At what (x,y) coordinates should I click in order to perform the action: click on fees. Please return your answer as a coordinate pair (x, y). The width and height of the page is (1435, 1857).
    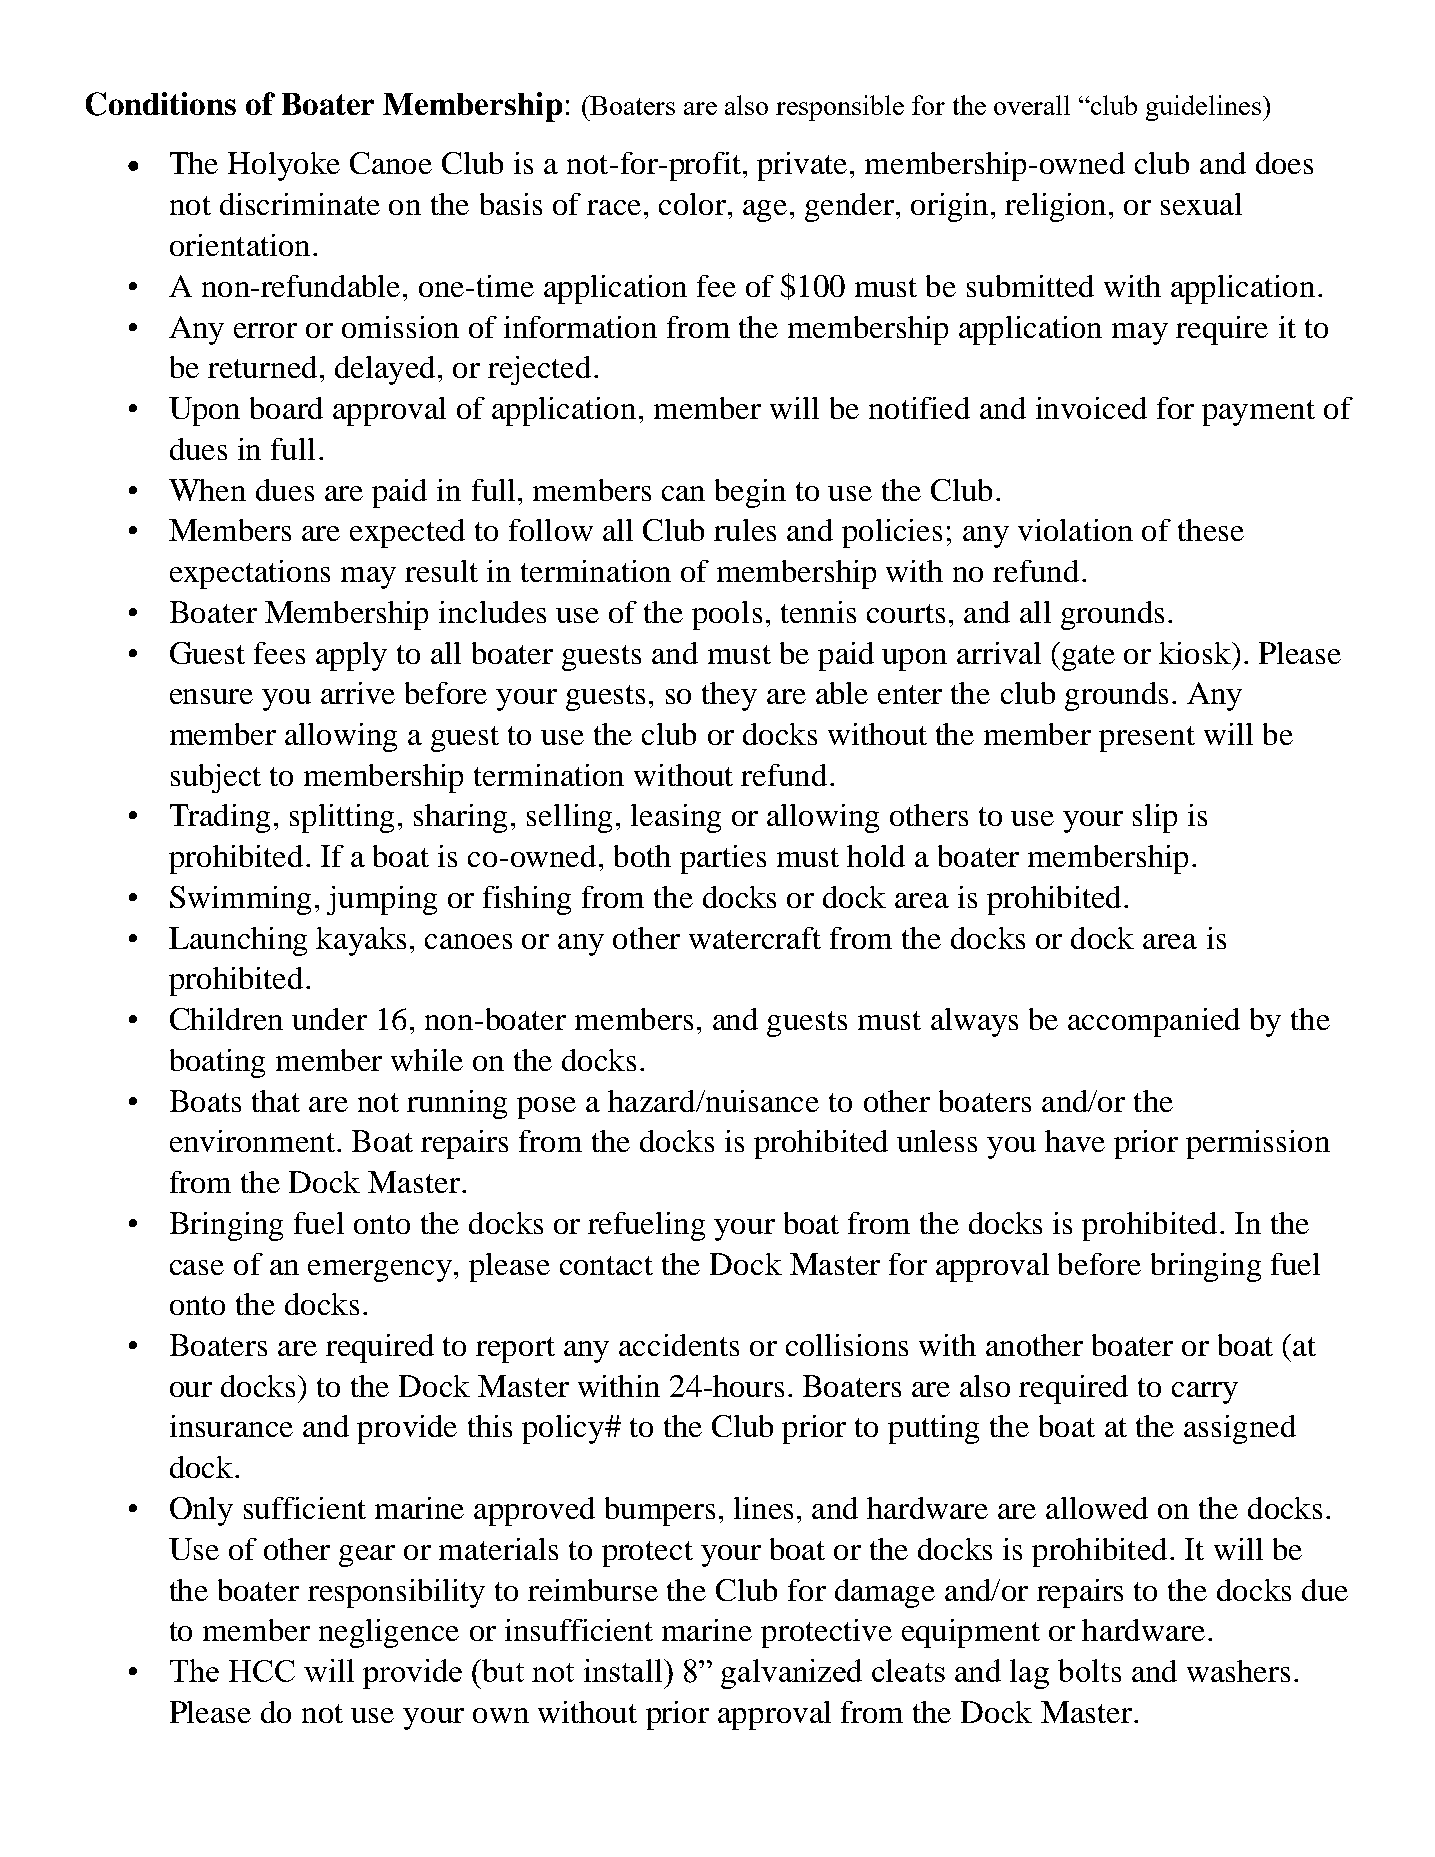
    Looking at the image, I should click on (279, 653).
